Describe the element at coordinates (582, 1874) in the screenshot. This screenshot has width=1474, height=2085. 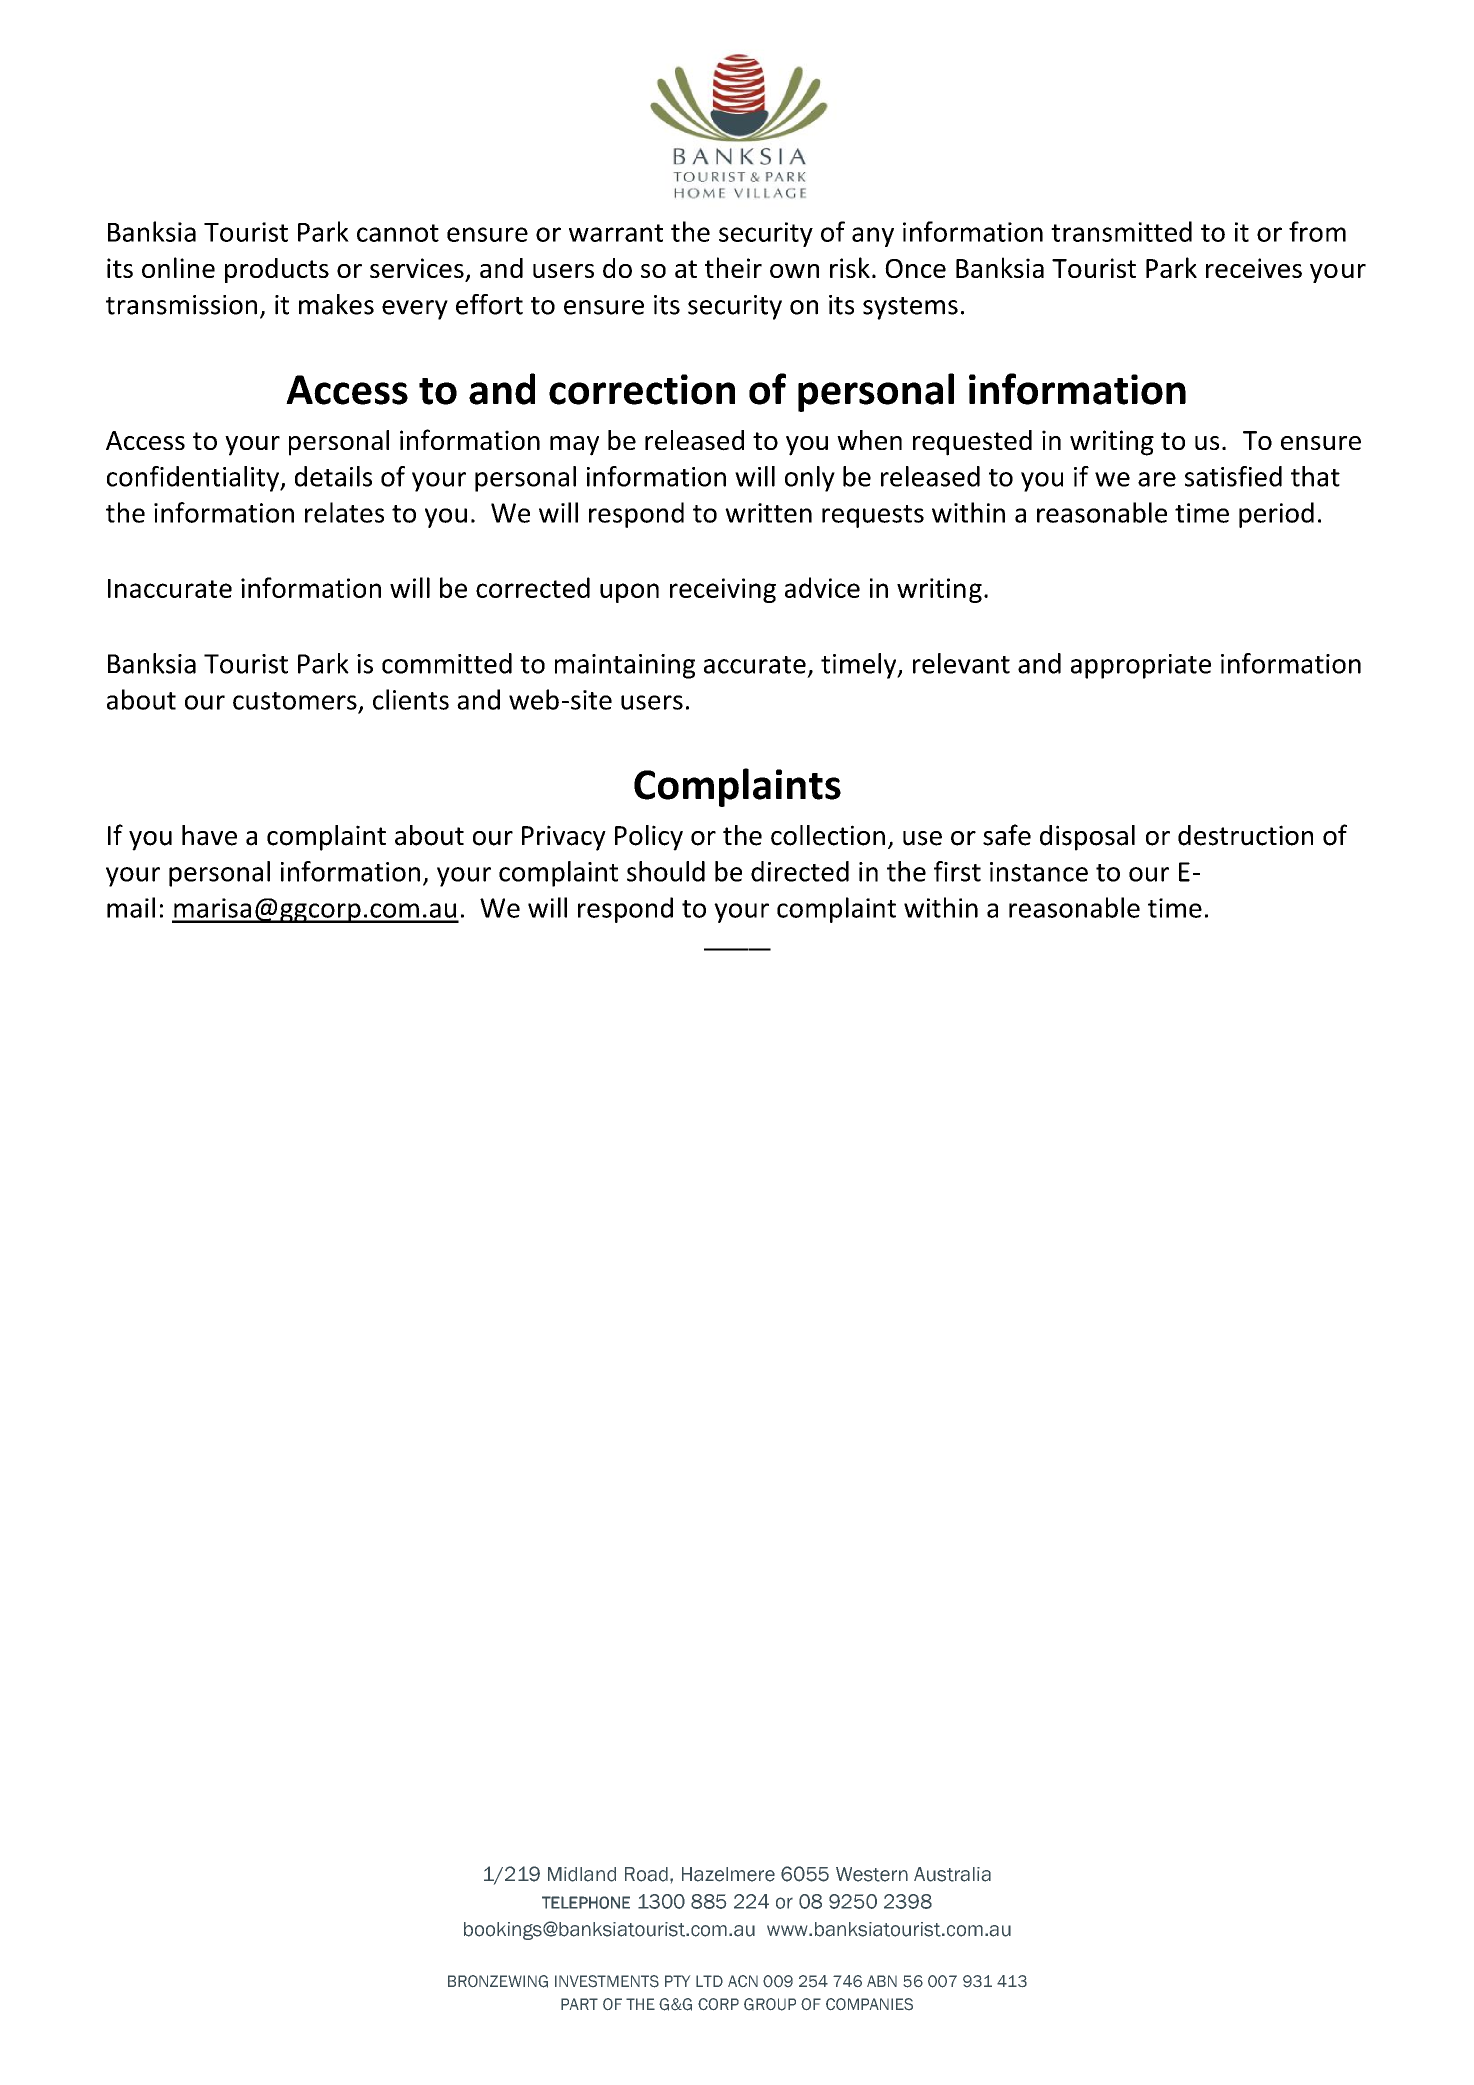
I see `Midland` at that location.
